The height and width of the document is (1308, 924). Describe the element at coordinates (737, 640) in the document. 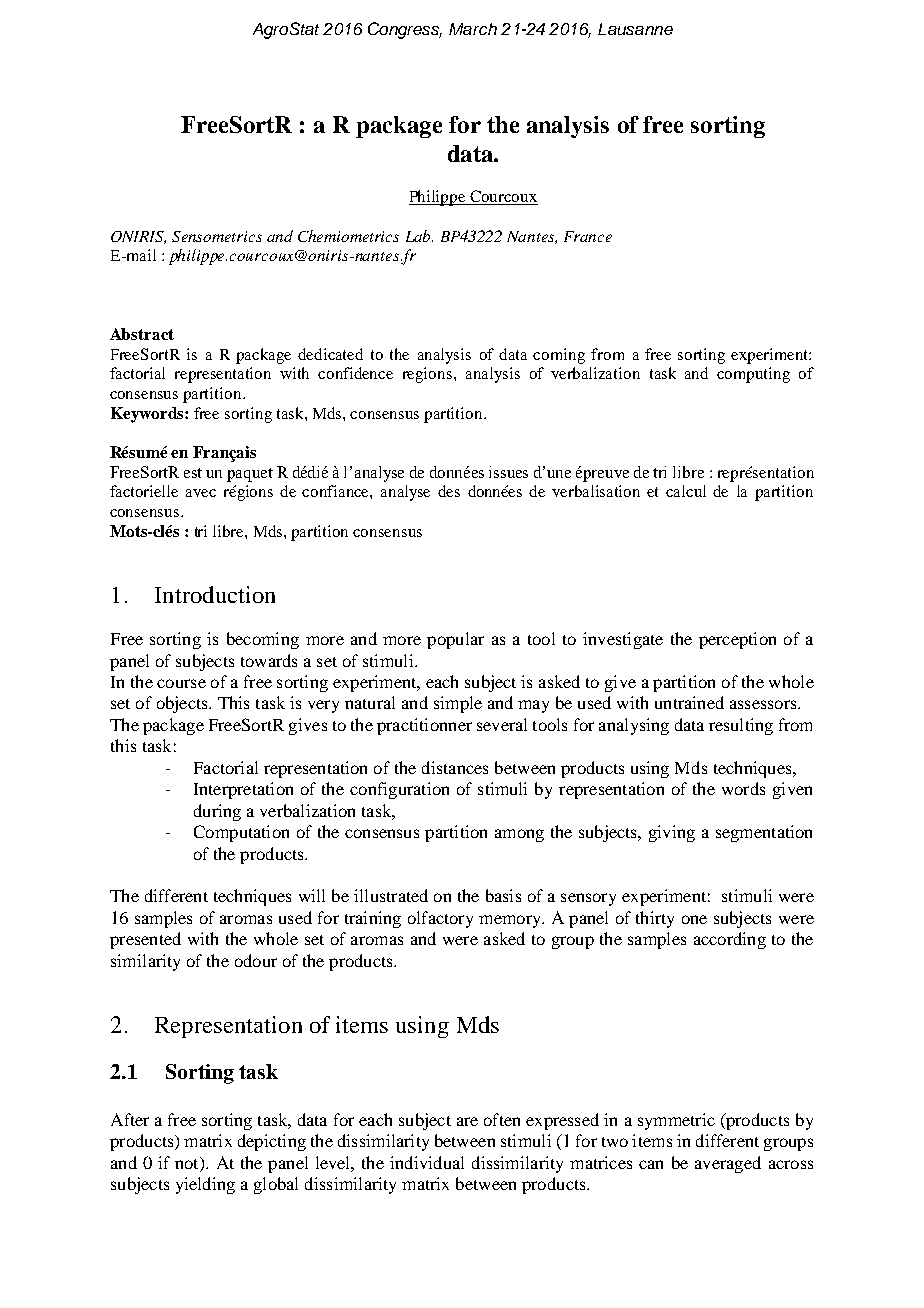

I see `perception` at that location.
